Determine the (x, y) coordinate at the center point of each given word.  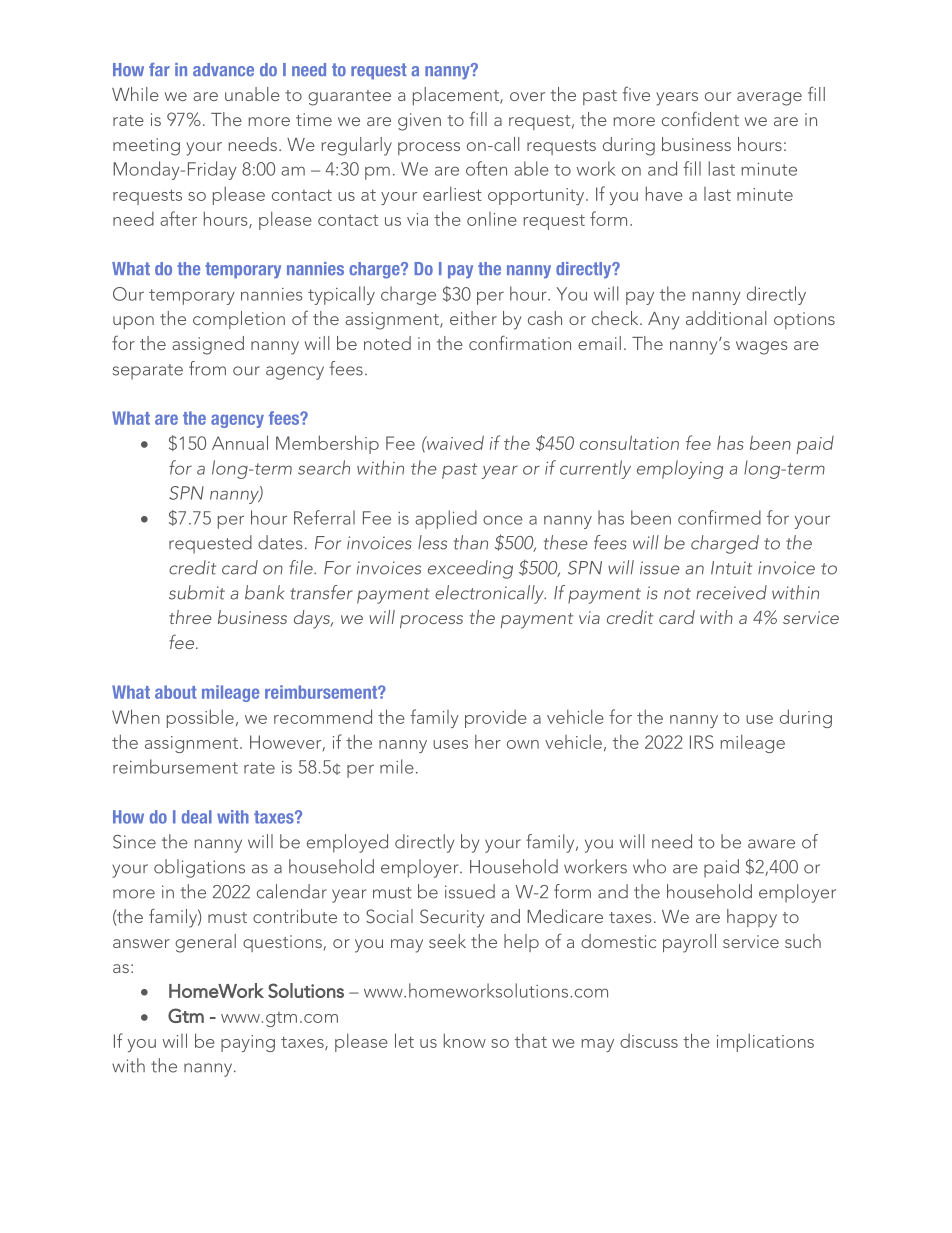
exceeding (470, 569)
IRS (702, 742)
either (473, 318)
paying (248, 1043)
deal (197, 817)
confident (700, 118)
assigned (208, 345)
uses (450, 744)
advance (223, 69)
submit (197, 592)
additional (726, 318)
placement (457, 96)
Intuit (731, 568)
